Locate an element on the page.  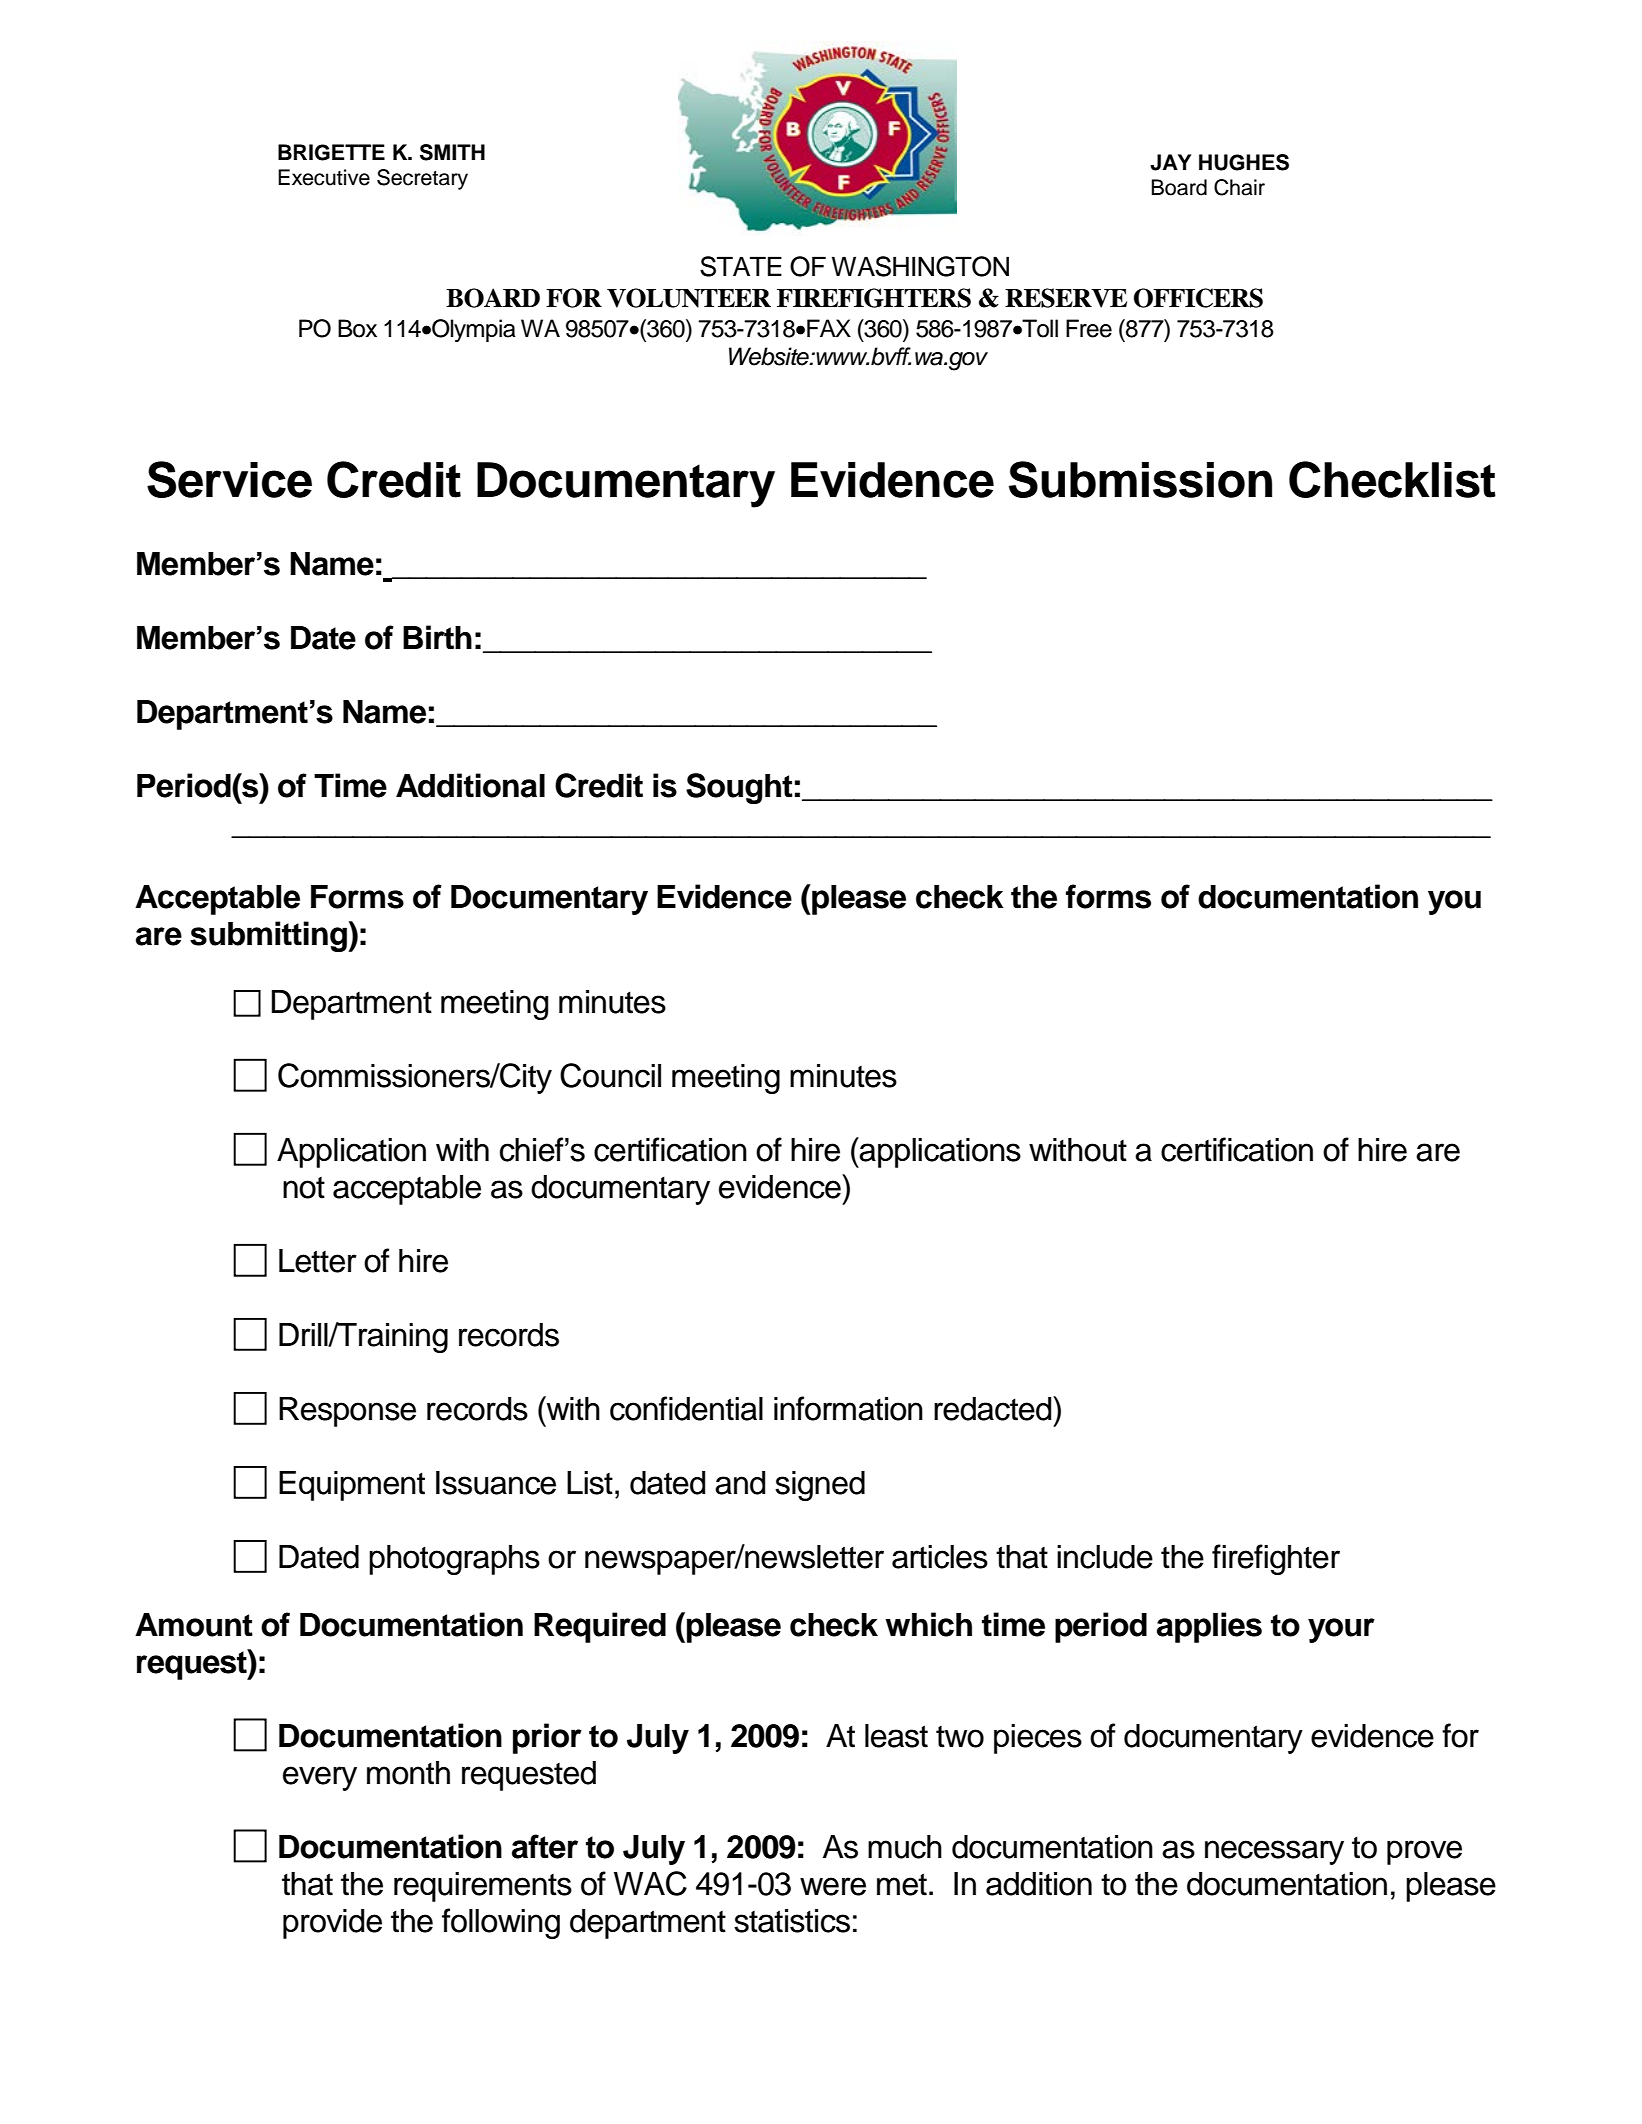
STATE is located at coordinates (741, 266).
